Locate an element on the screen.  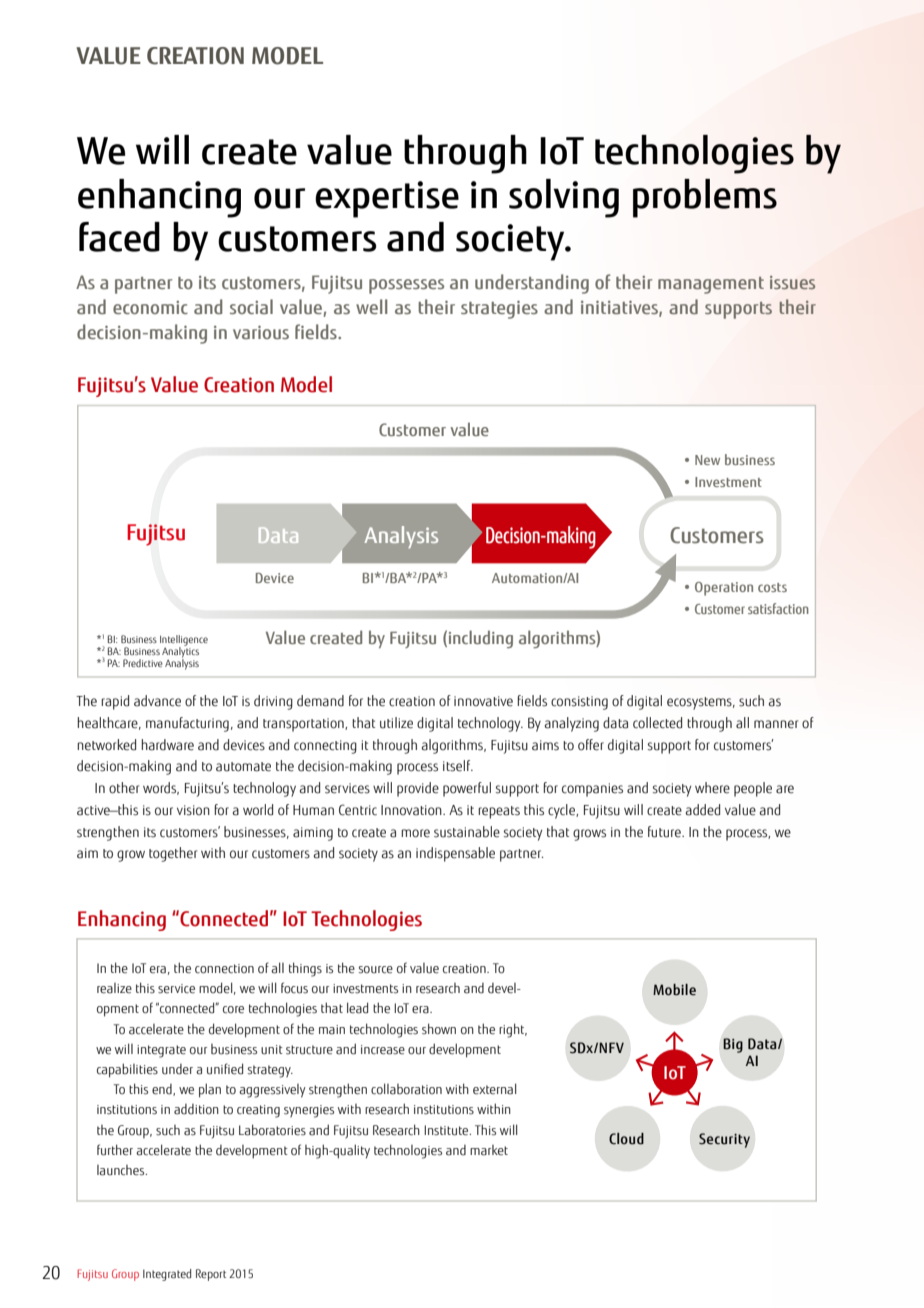
Intelligence is located at coordinates (184, 641).
